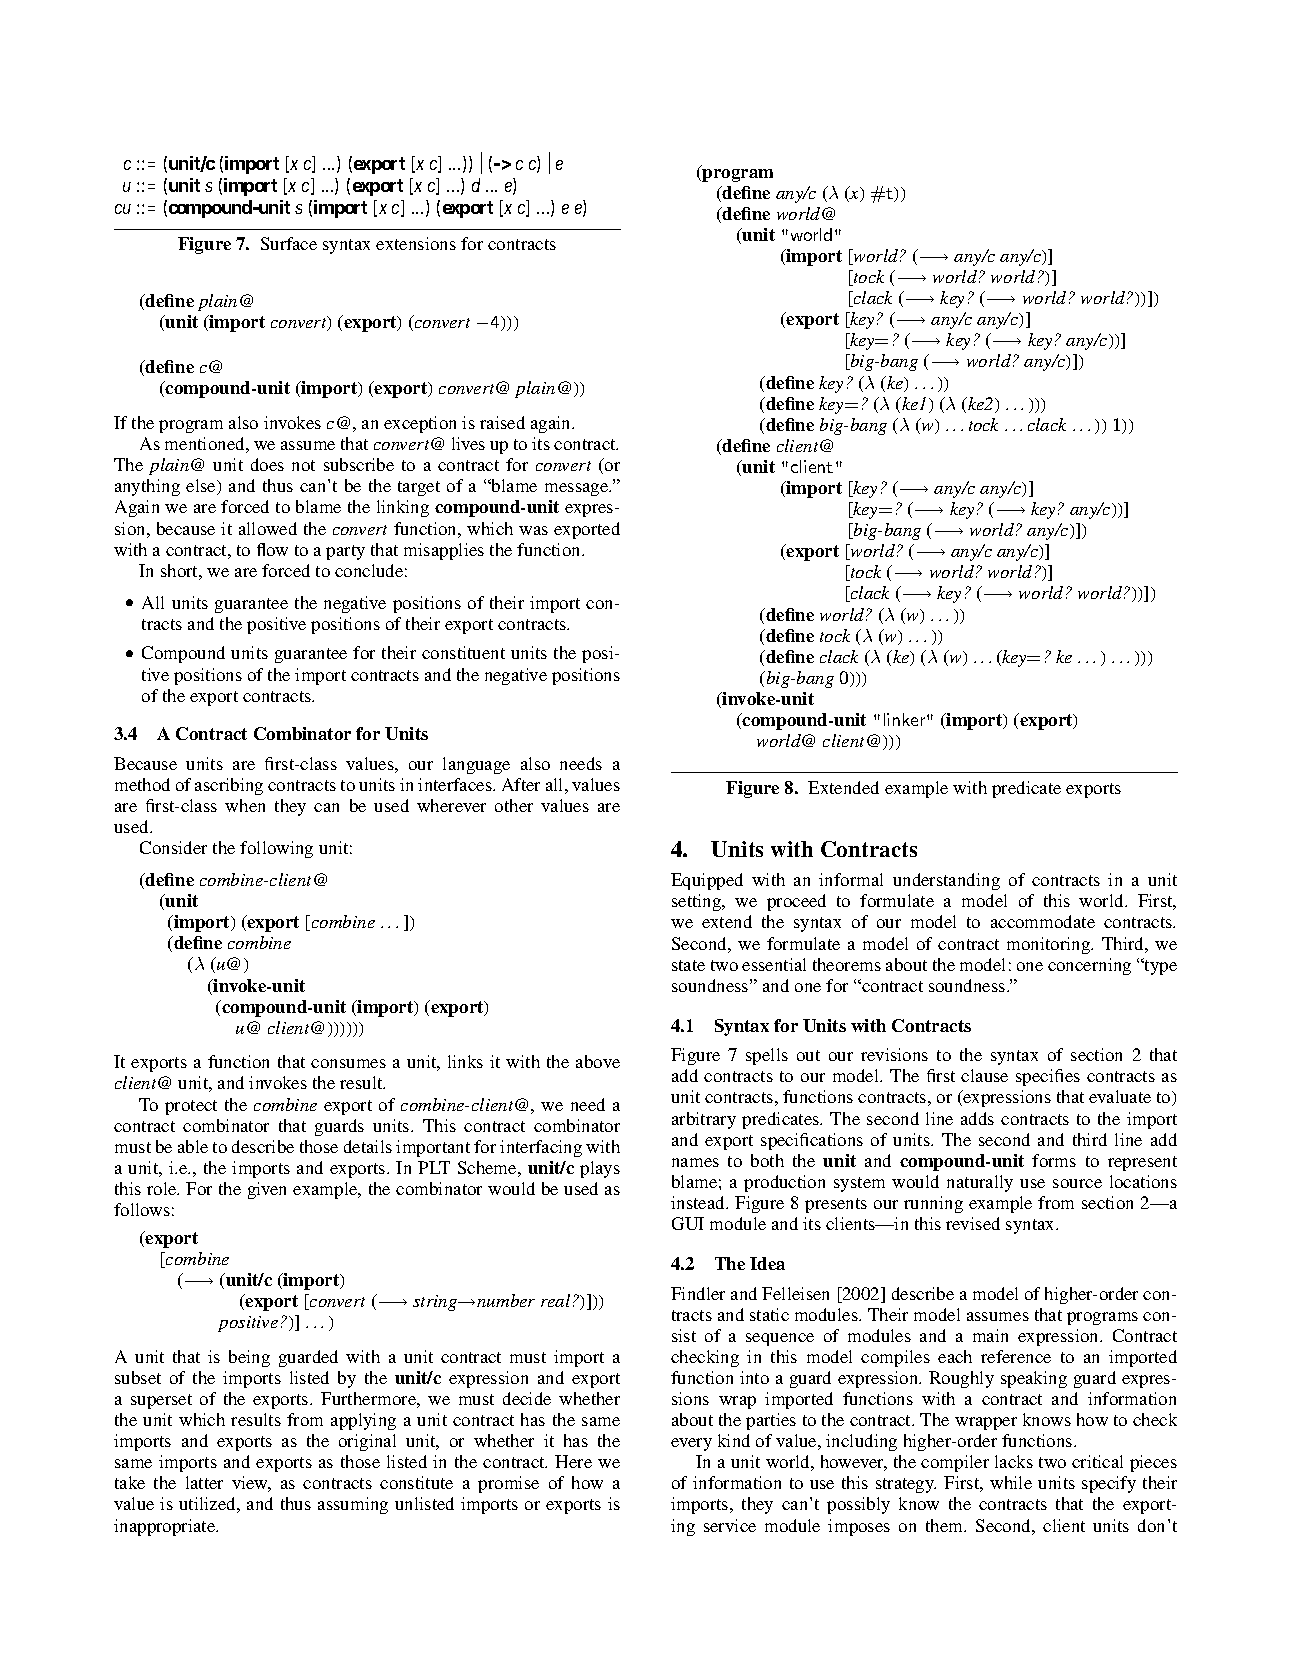 Image resolution: width=1296 pixels, height=1677 pixels. What do you see at coordinates (1048, 1077) in the document?
I see `specifies` at bounding box center [1048, 1077].
